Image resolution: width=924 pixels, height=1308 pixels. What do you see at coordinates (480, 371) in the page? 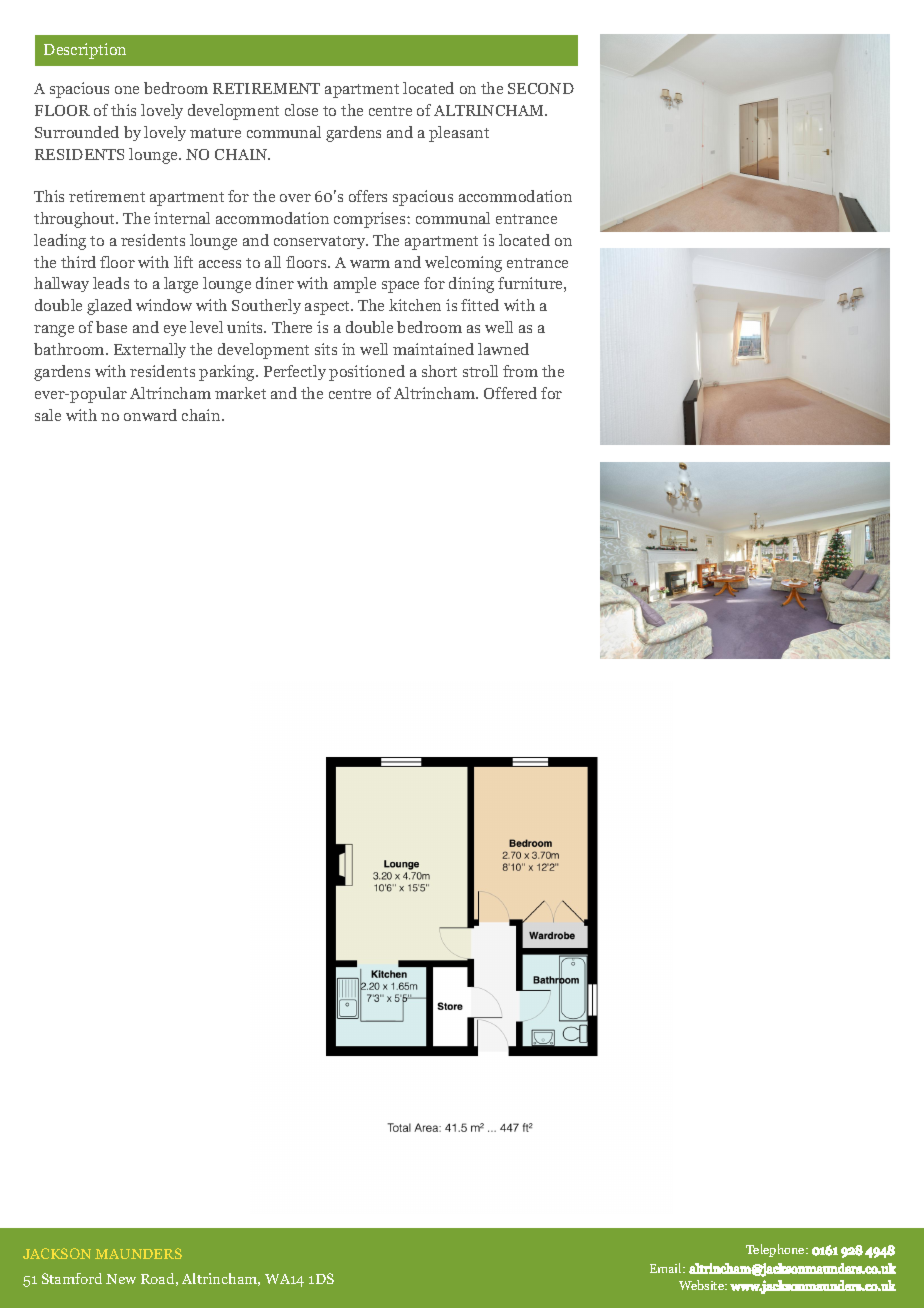
I see `stroll` at bounding box center [480, 371].
